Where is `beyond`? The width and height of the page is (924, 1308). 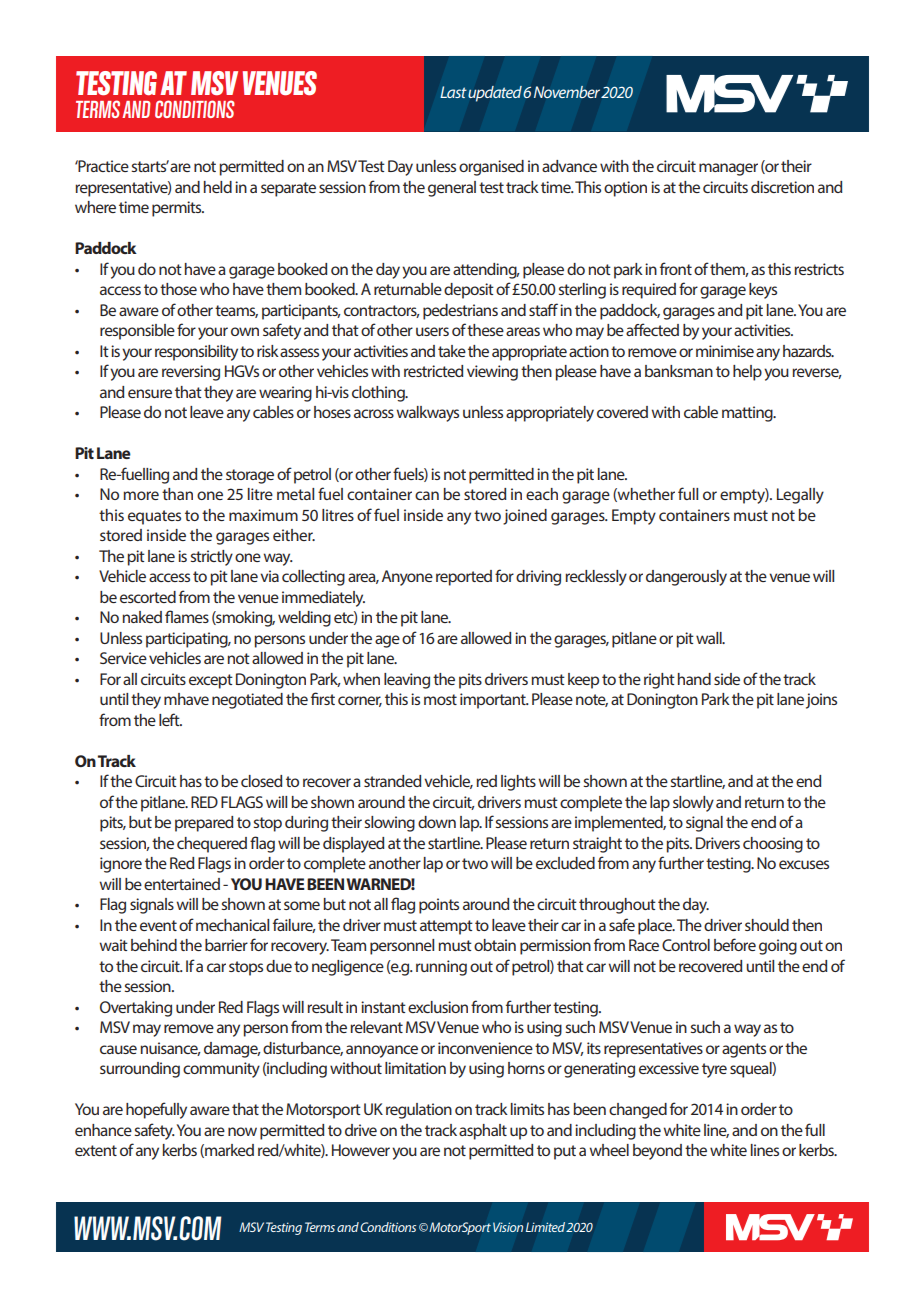
beyond is located at coordinates (657, 1152).
